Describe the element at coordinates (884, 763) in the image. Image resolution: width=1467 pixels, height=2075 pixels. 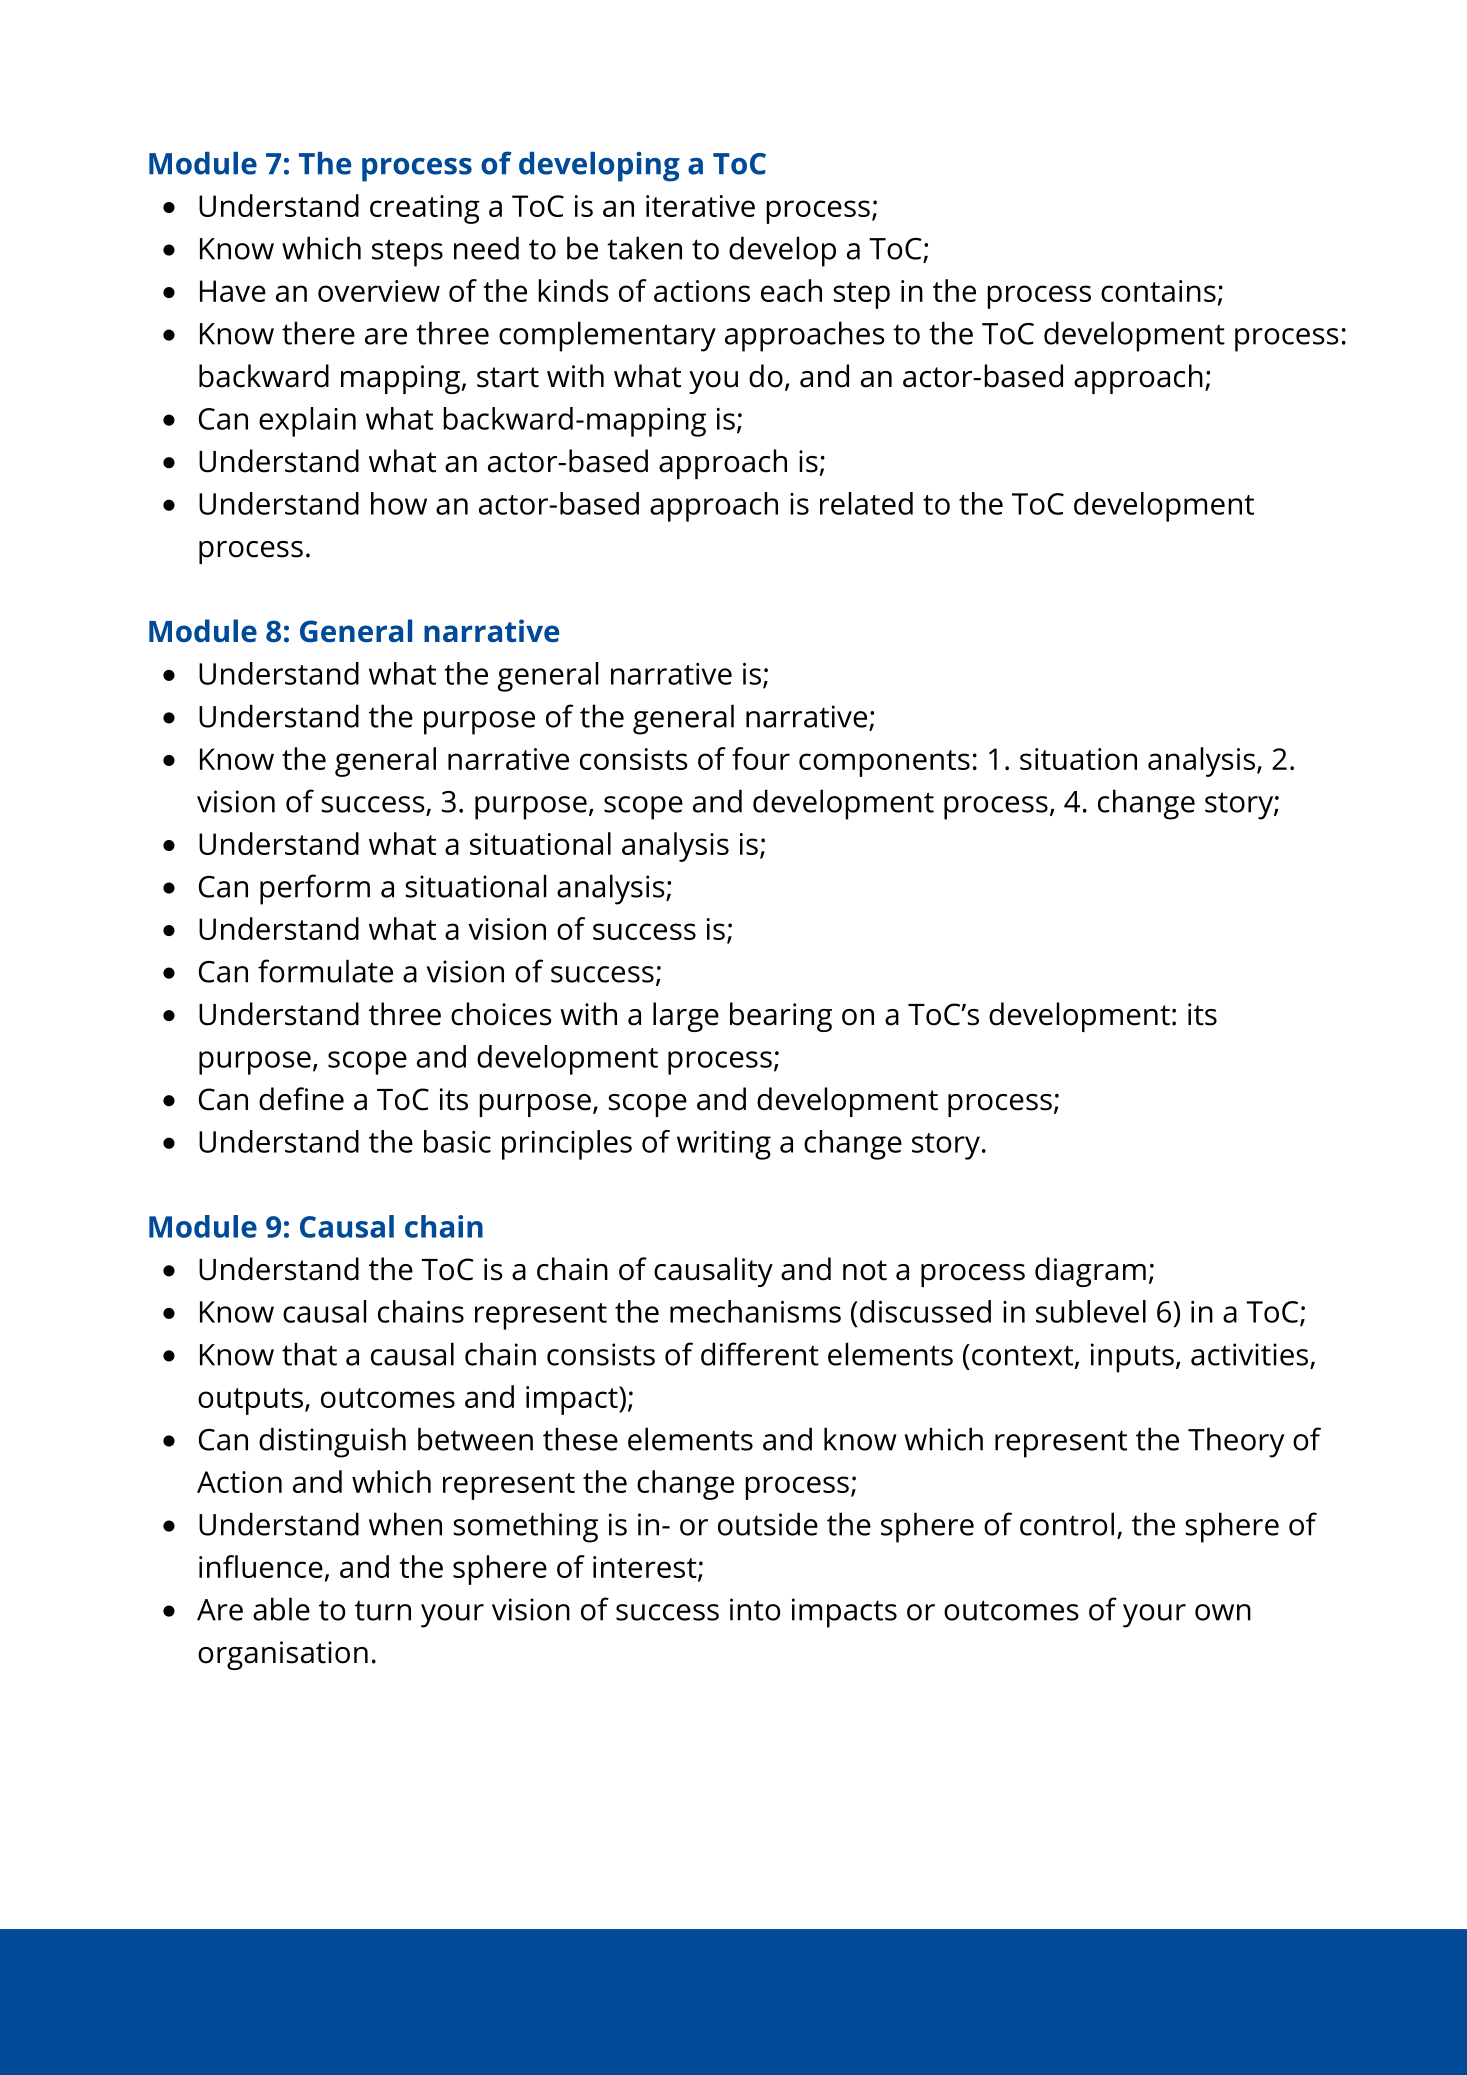
I see `components` at that location.
